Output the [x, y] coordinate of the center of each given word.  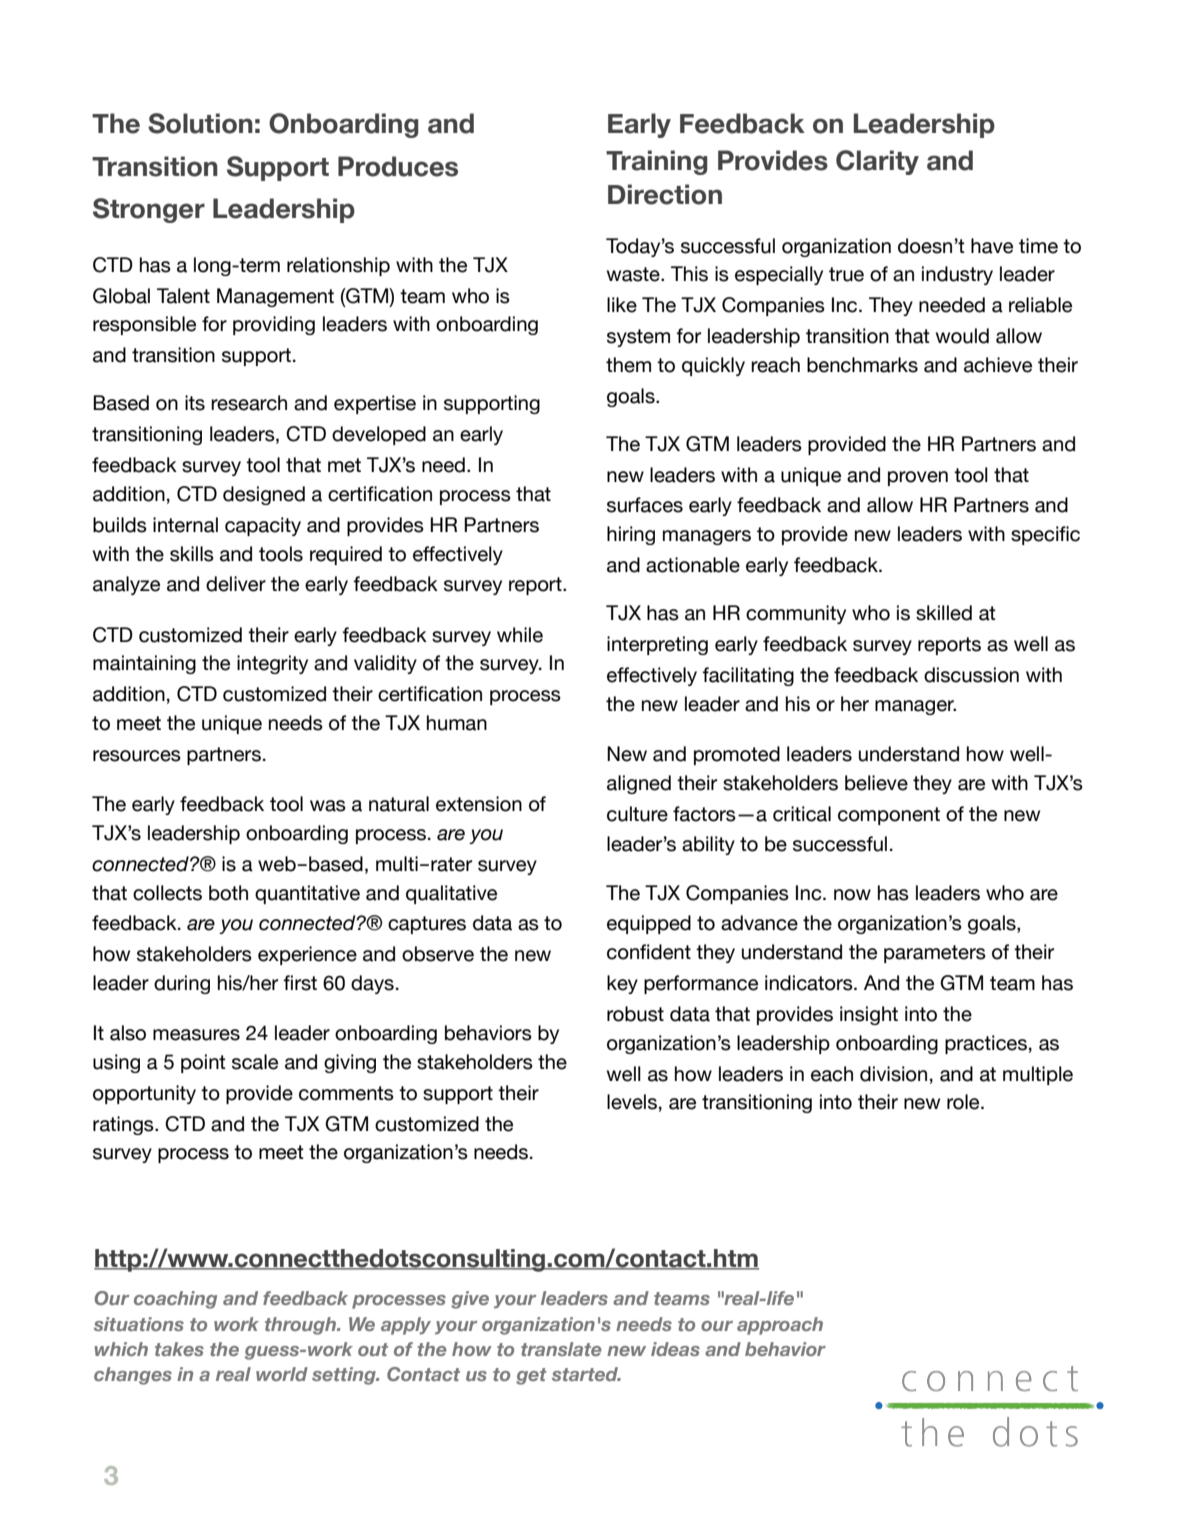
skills [192, 554]
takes [179, 1349]
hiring [631, 535]
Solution [200, 123]
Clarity [877, 162]
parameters [935, 954]
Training [657, 162]
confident [649, 952]
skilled [944, 613]
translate [561, 1349]
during [182, 984]
